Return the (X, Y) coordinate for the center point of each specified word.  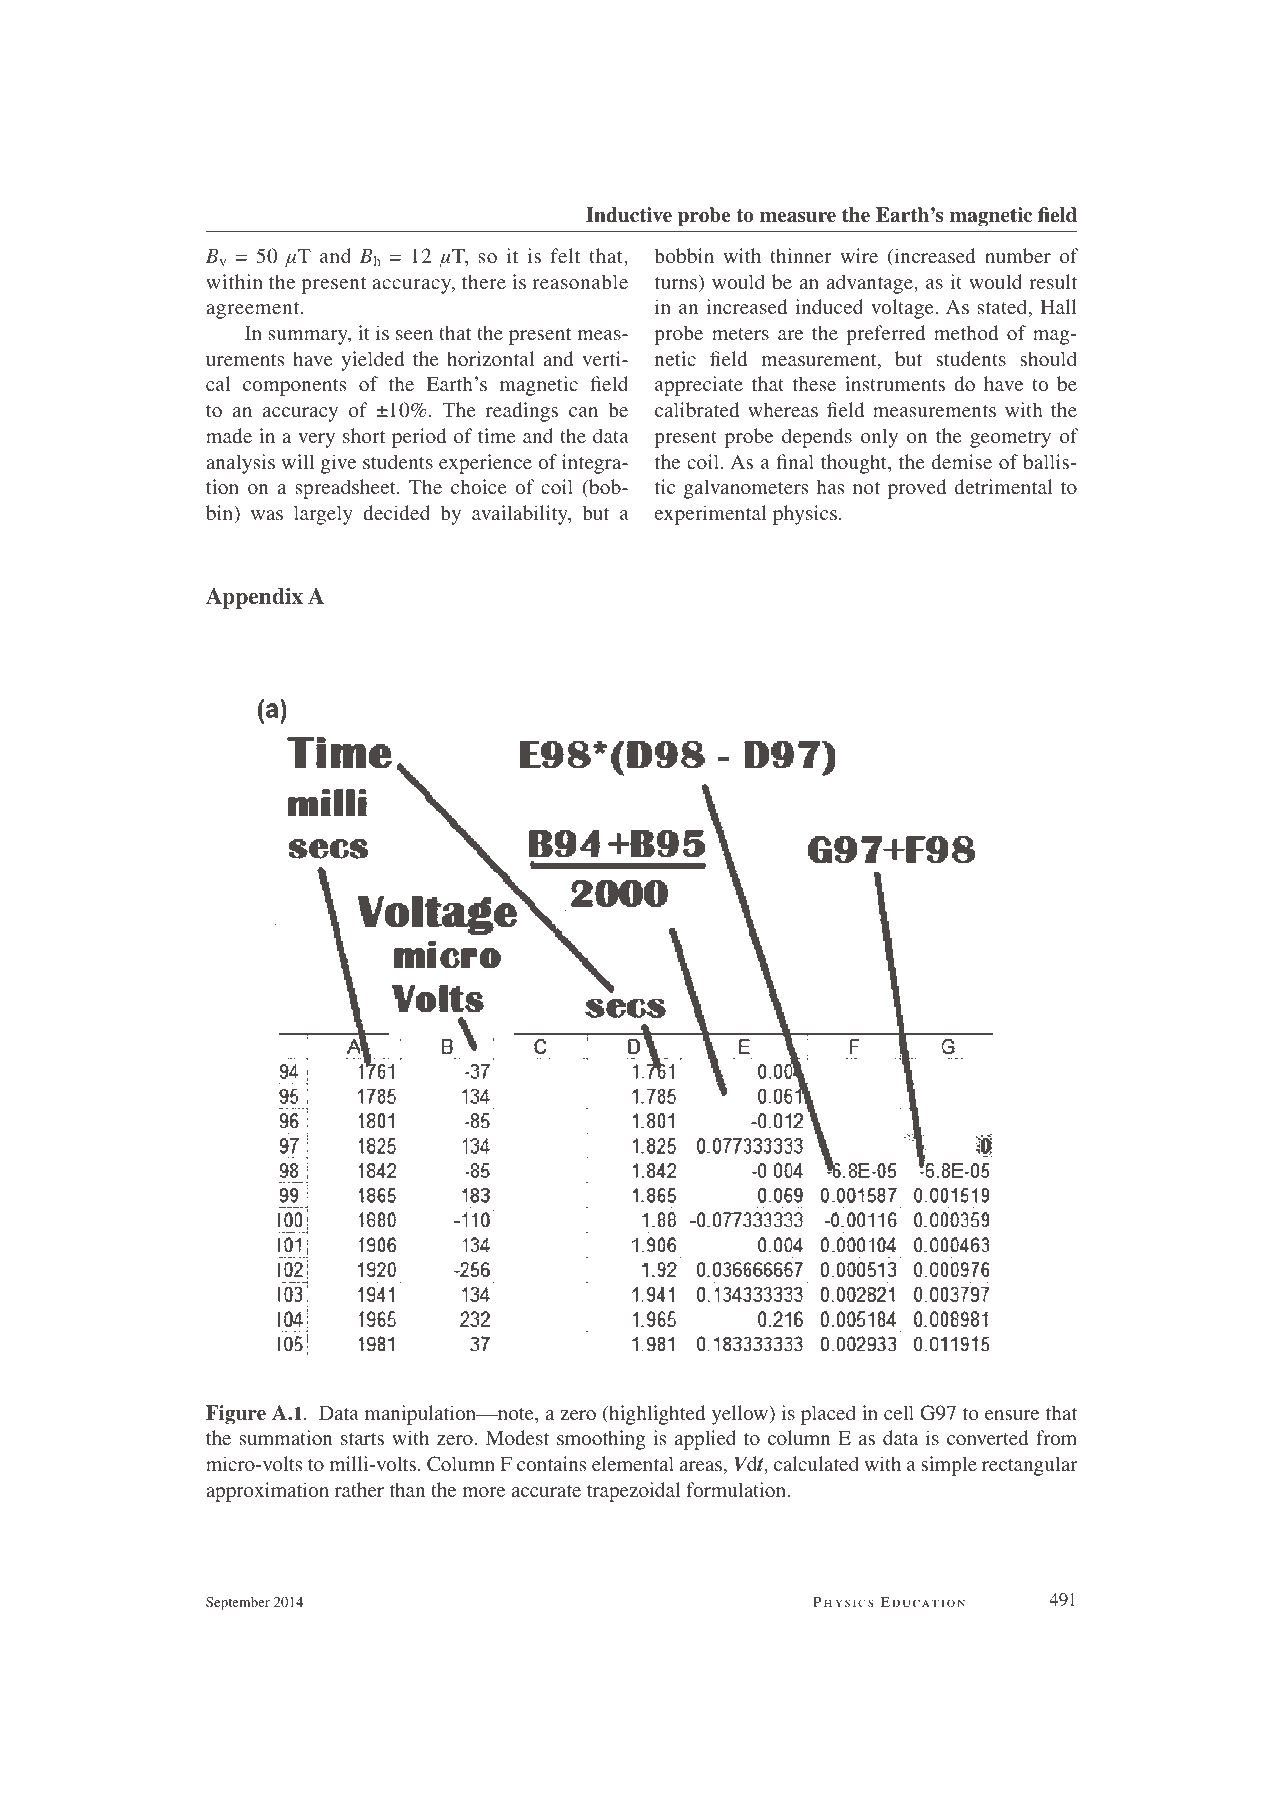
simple (949, 1466)
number (1018, 255)
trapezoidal (633, 1492)
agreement (254, 310)
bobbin (684, 255)
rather (359, 1489)
